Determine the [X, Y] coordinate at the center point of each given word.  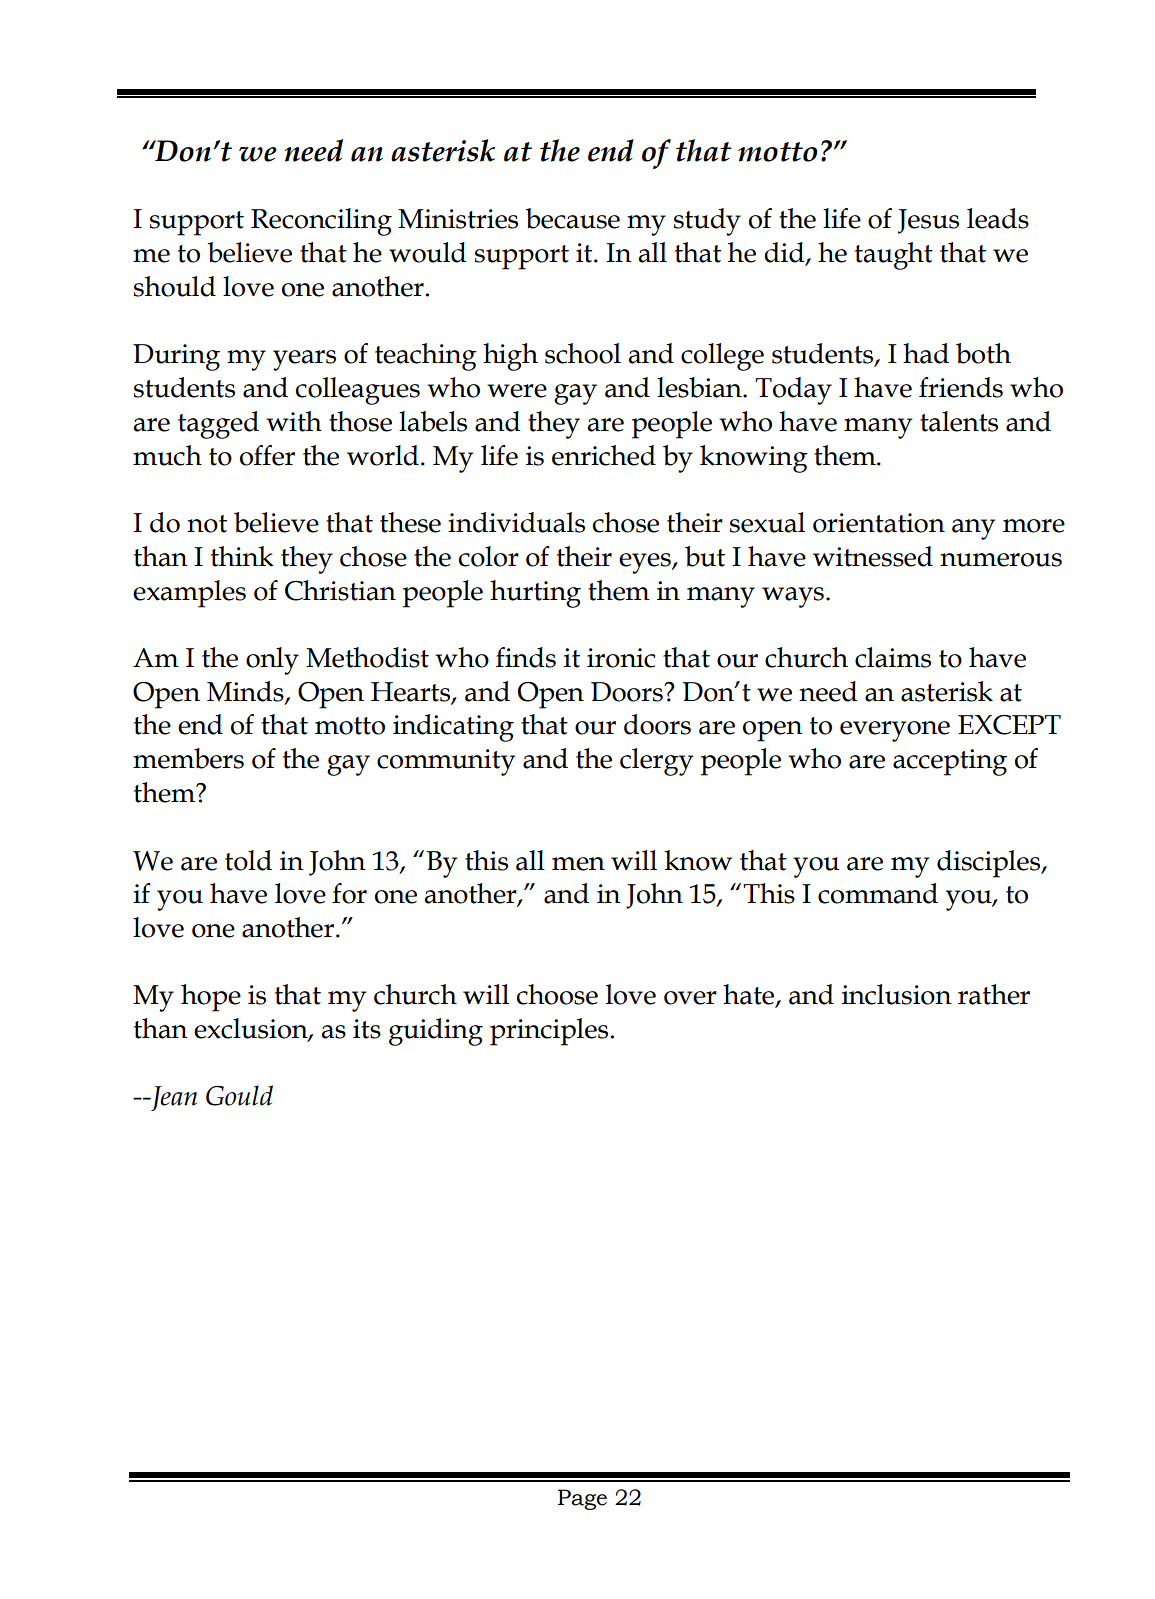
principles [549, 1032]
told [248, 860]
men [578, 864]
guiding [436, 1032]
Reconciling [321, 222]
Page [582, 1499]
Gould [239, 1095]
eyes [646, 563]
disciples [990, 864]
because [572, 218]
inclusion [897, 994]
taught [894, 256]
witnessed [873, 556]
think [242, 556]
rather [994, 994]
